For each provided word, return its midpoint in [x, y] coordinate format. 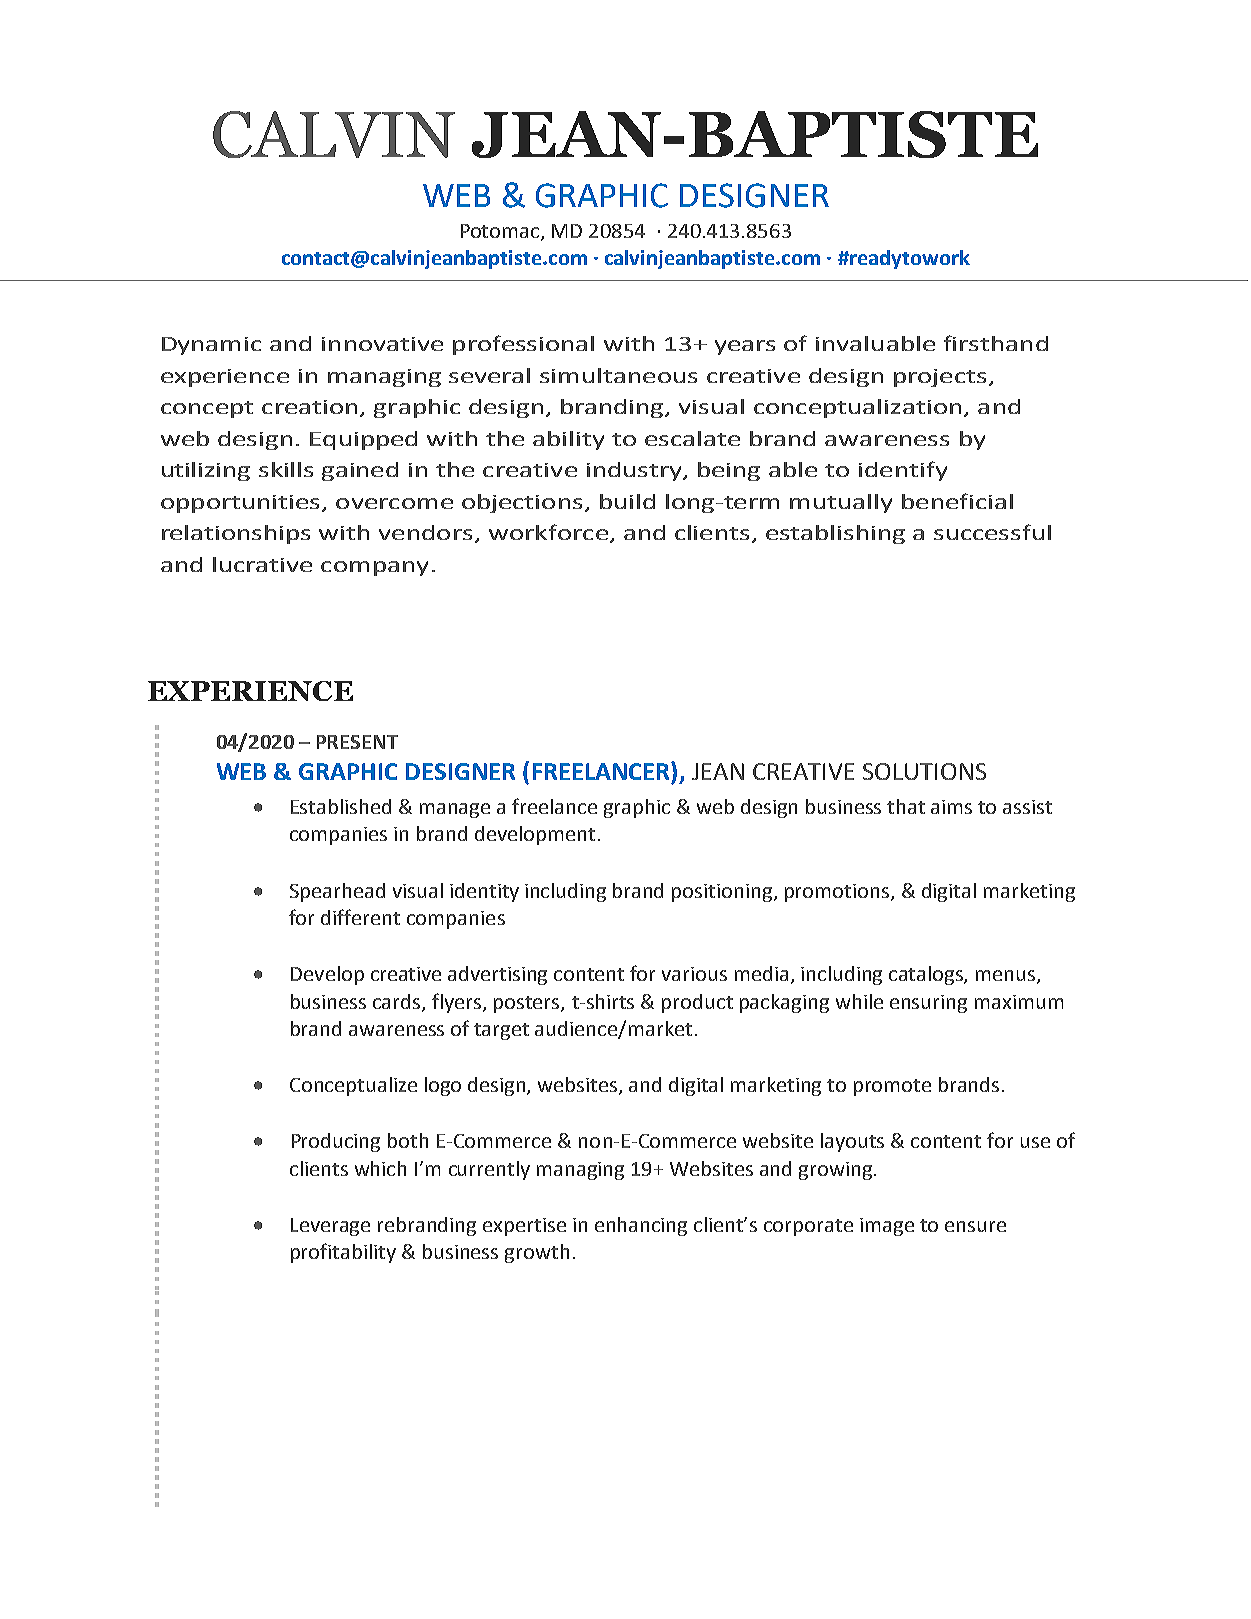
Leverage [330, 1227]
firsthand [996, 343]
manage [455, 810]
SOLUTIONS [924, 771]
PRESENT [357, 742]
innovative [382, 344]
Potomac [501, 232]
